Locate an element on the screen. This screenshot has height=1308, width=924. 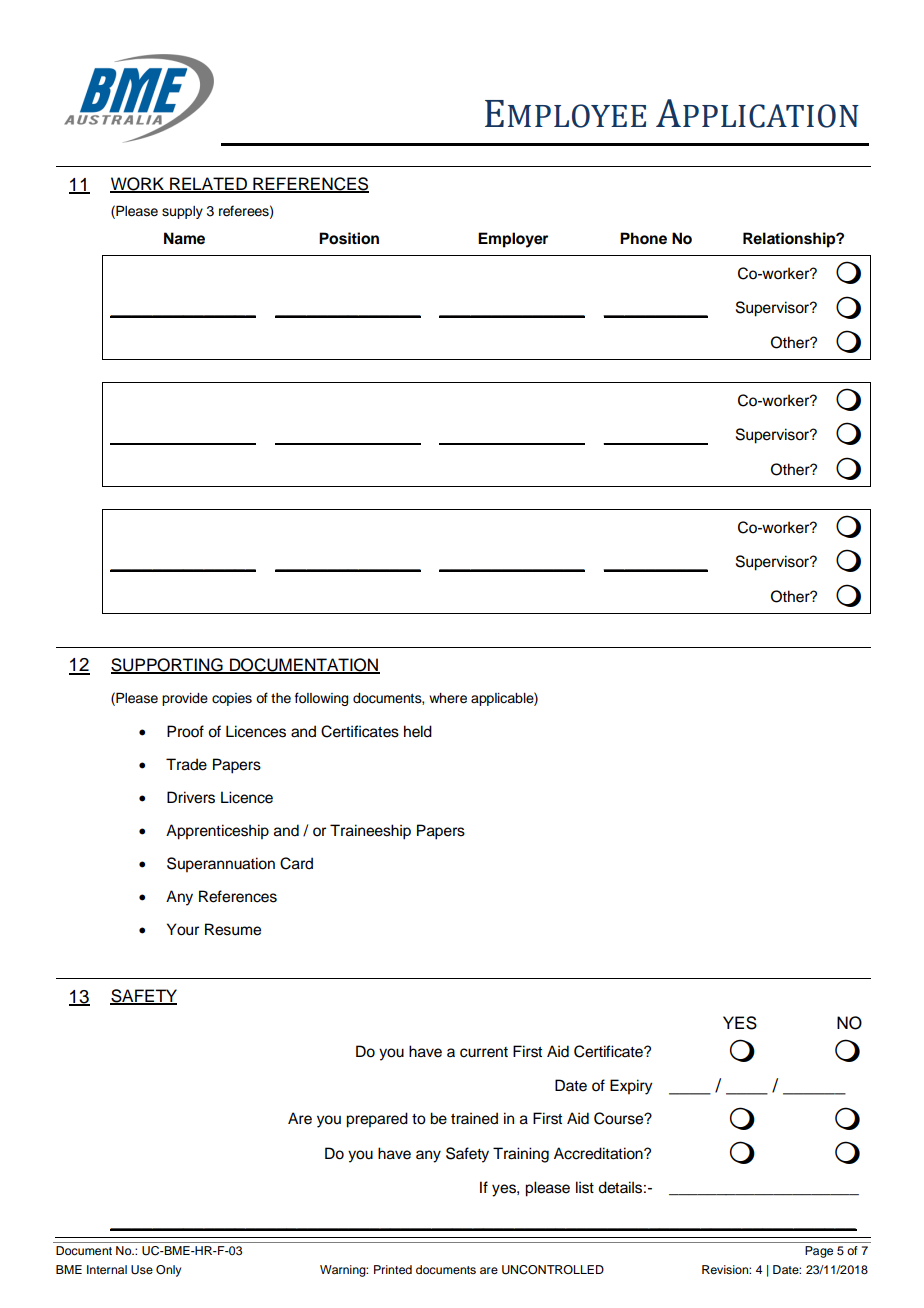
Phone is located at coordinates (643, 238).
